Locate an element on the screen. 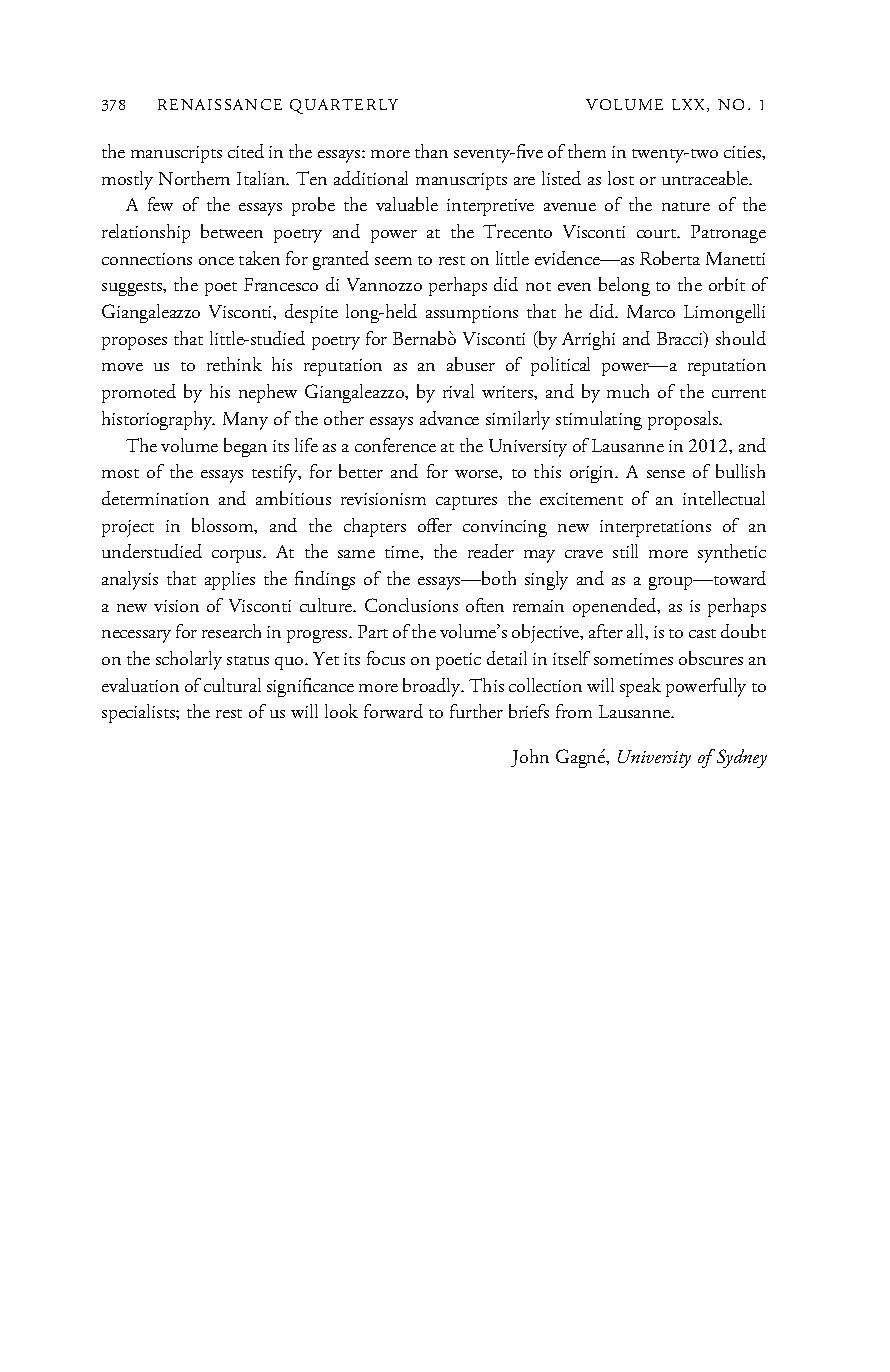 This screenshot has width=890, height=1372. proposals is located at coordinates (684, 420).
